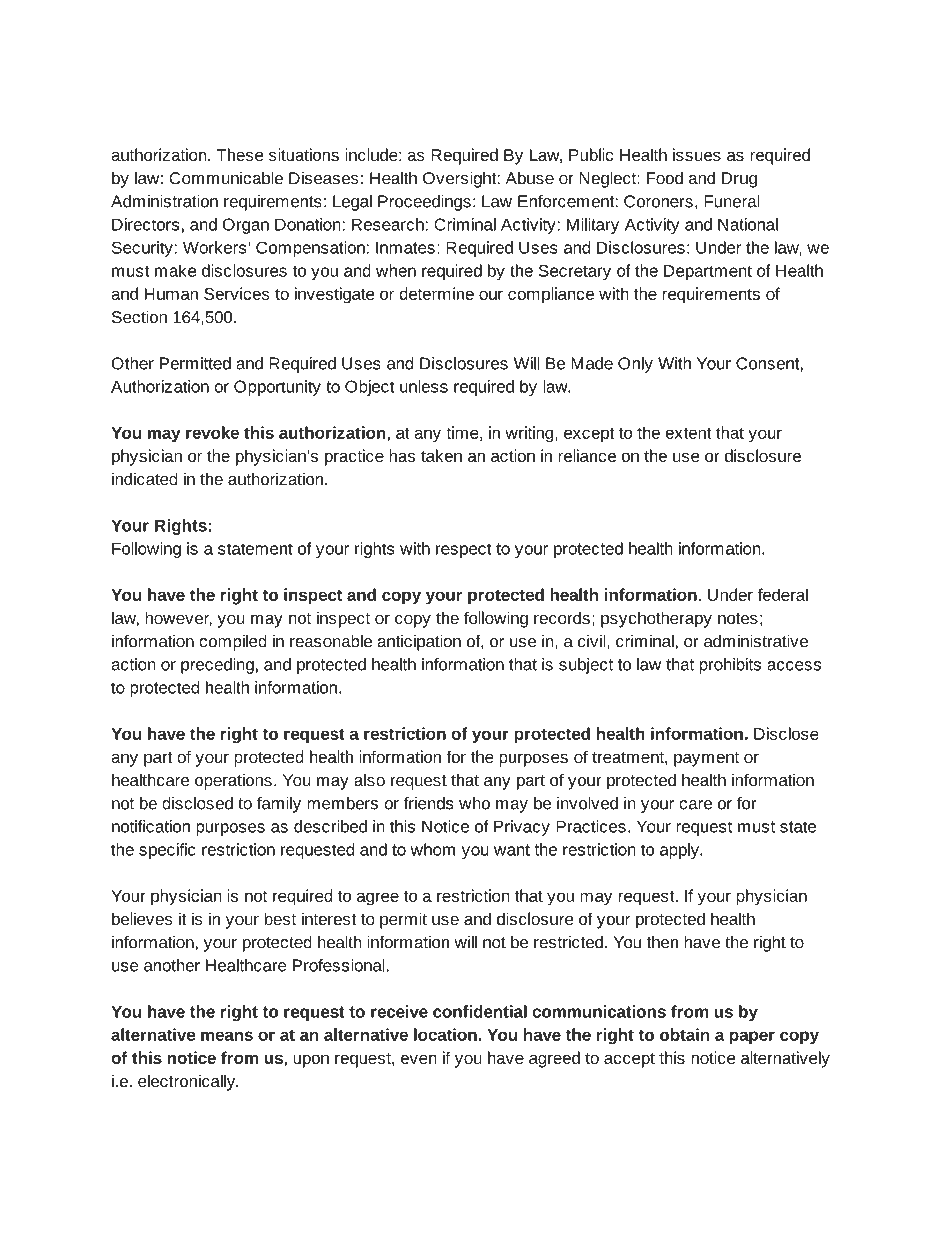 The width and height of the screenshot is (952, 1233). Describe the element at coordinates (685, 1034) in the screenshot. I see `obtain` at that location.
